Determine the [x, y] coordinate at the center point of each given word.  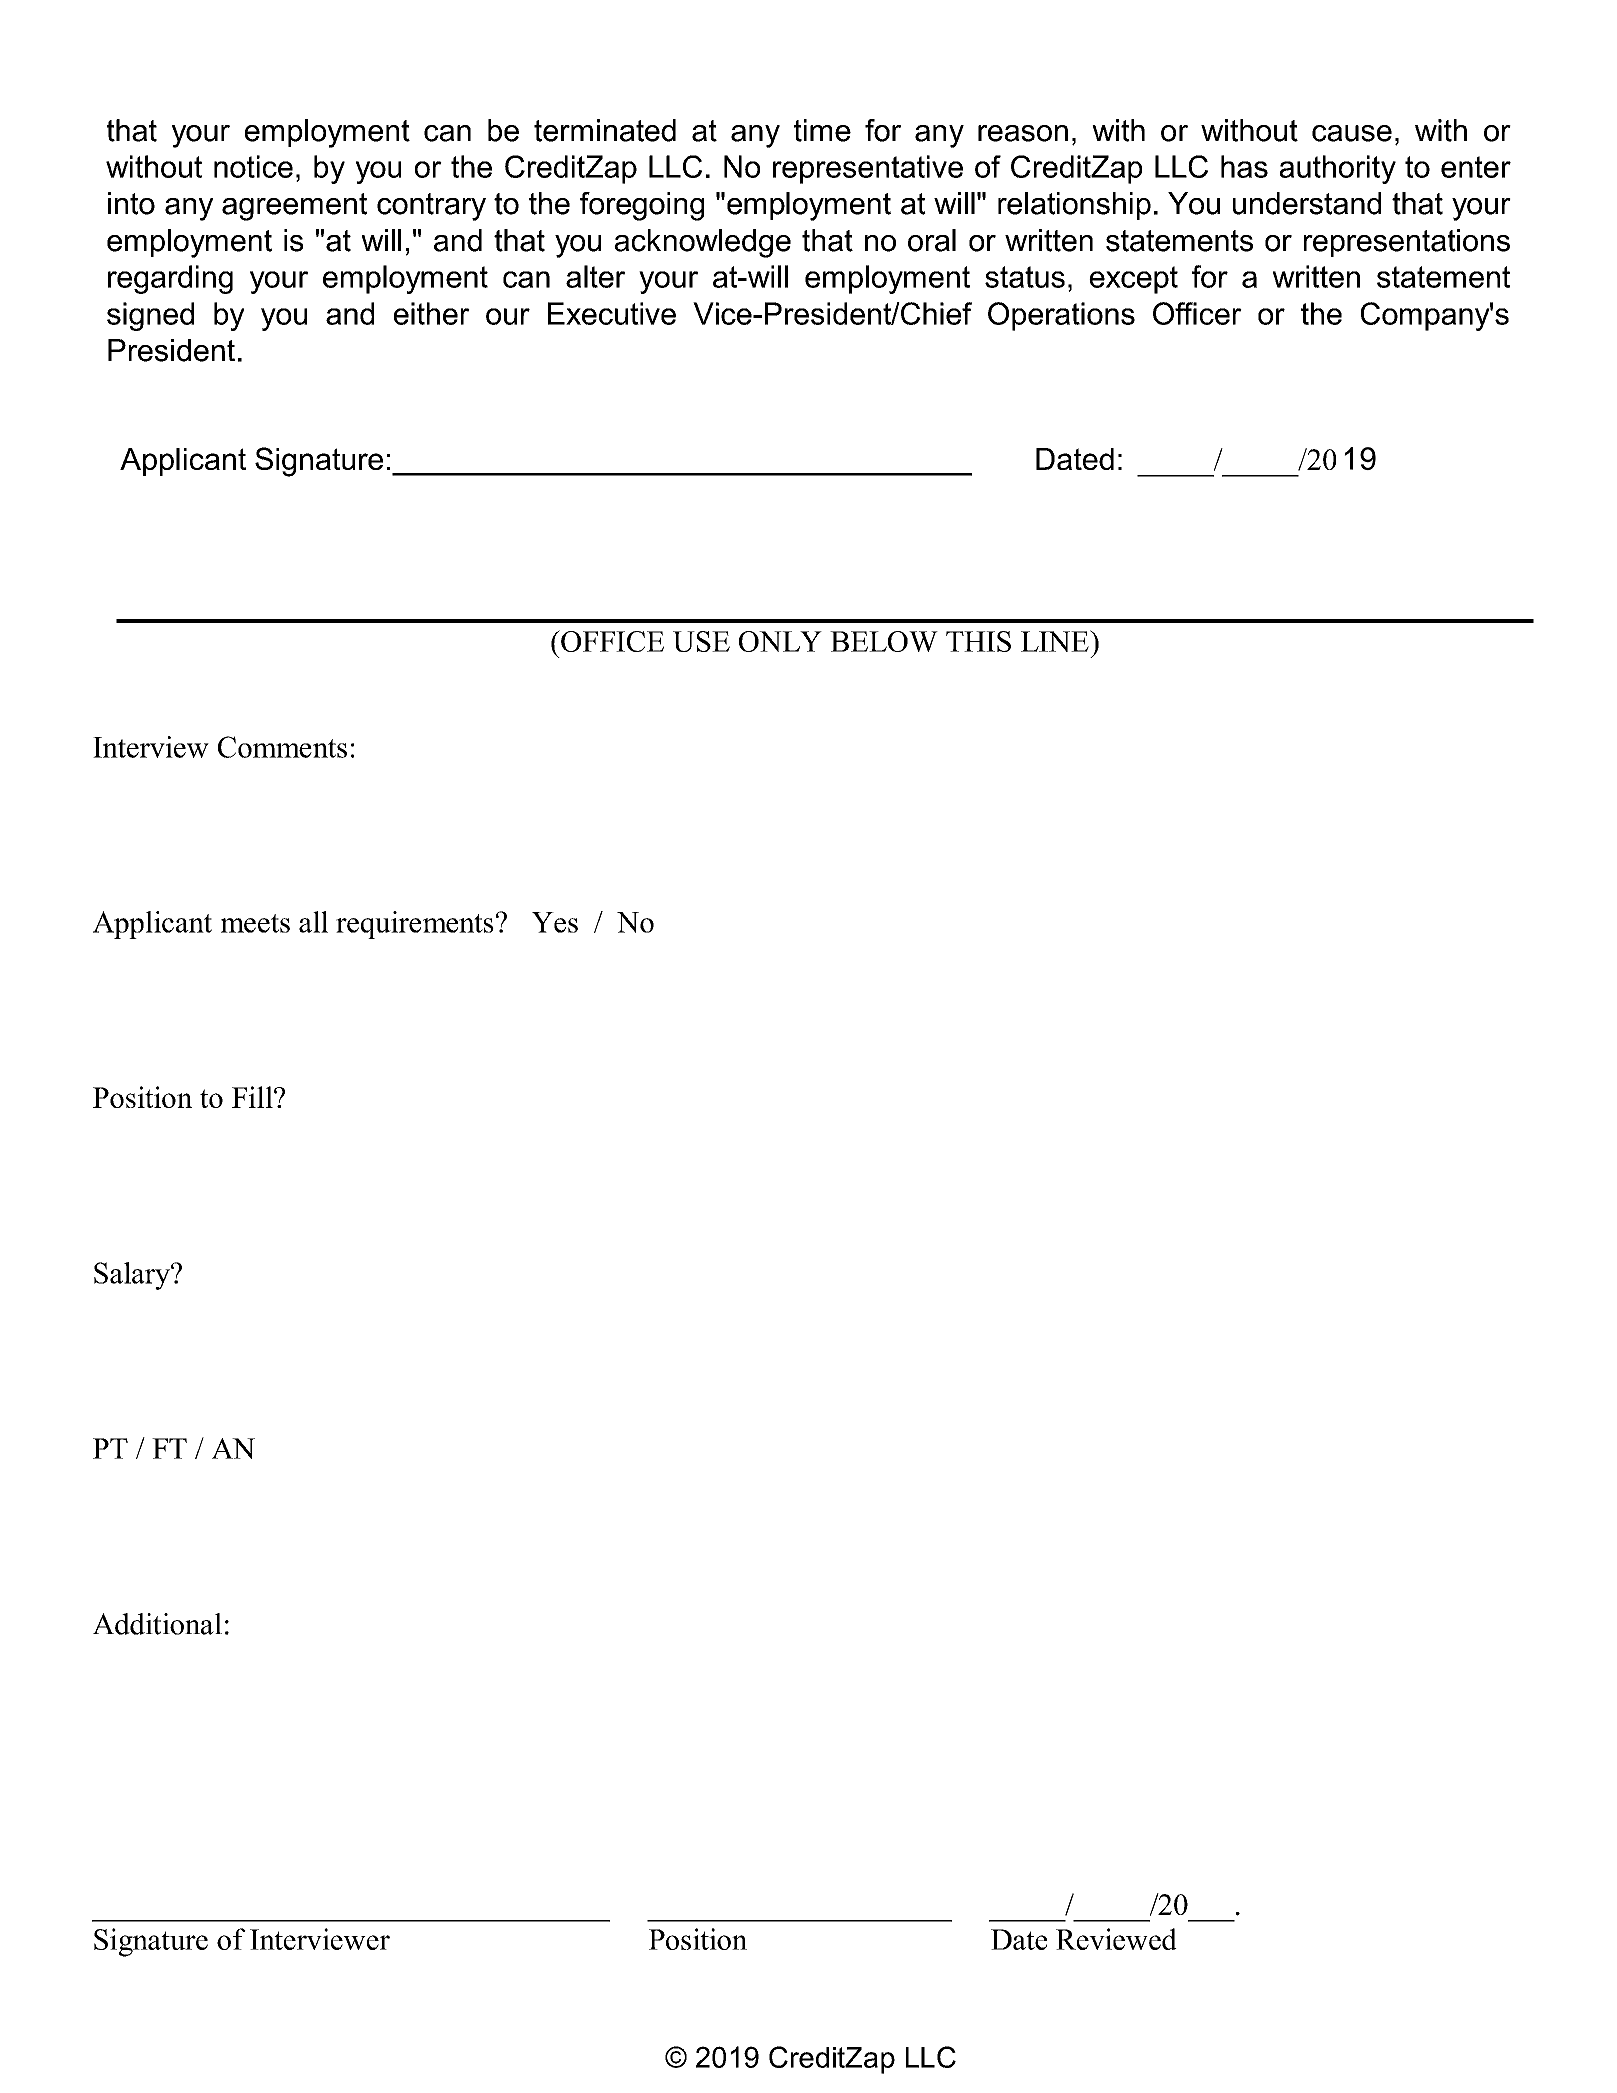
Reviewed [1116, 1939]
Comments [282, 747]
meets [255, 923]
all [313, 922]
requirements [415, 925]
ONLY [780, 641]
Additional [157, 1624]
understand [1307, 203]
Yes [555, 922]
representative [868, 169]
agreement [294, 207]
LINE [1056, 641]
